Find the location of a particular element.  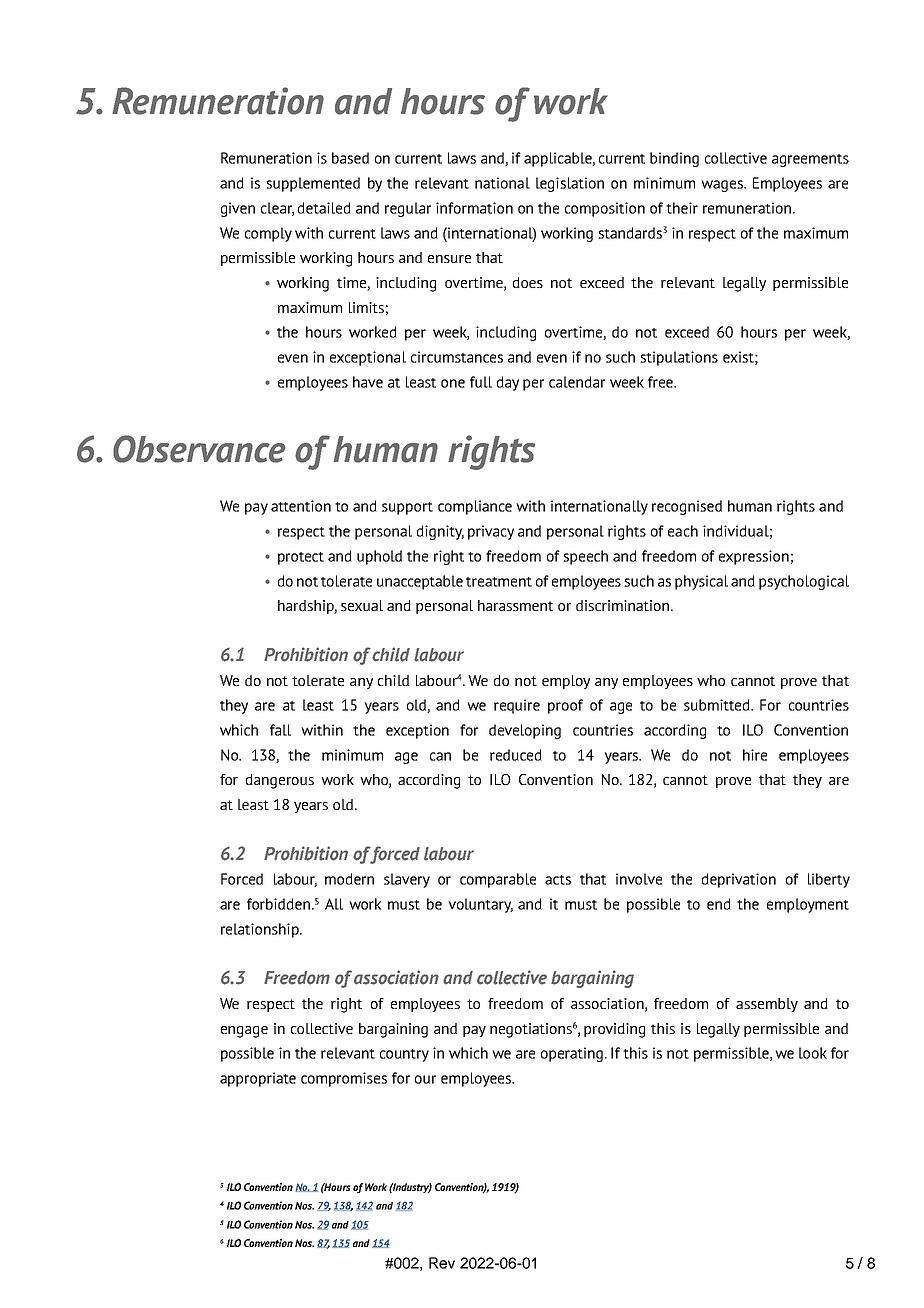

relationship is located at coordinates (261, 930).
